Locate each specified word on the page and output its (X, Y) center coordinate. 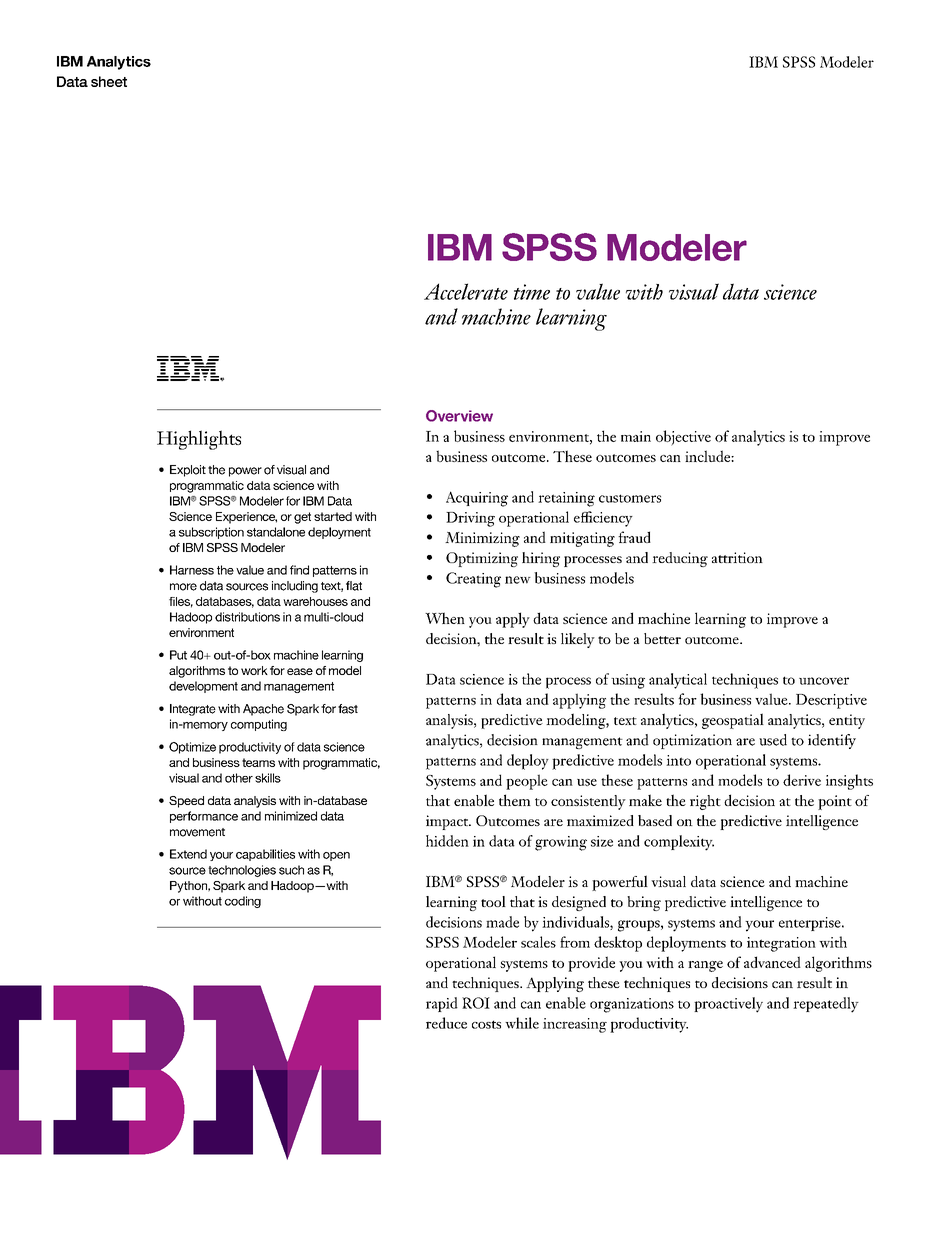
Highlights (199, 440)
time (532, 292)
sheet (109, 81)
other (239, 778)
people (527, 782)
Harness (192, 570)
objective (683, 438)
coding (243, 902)
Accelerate (466, 291)
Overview (459, 416)
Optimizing (482, 559)
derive (802, 780)
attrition (737, 557)
